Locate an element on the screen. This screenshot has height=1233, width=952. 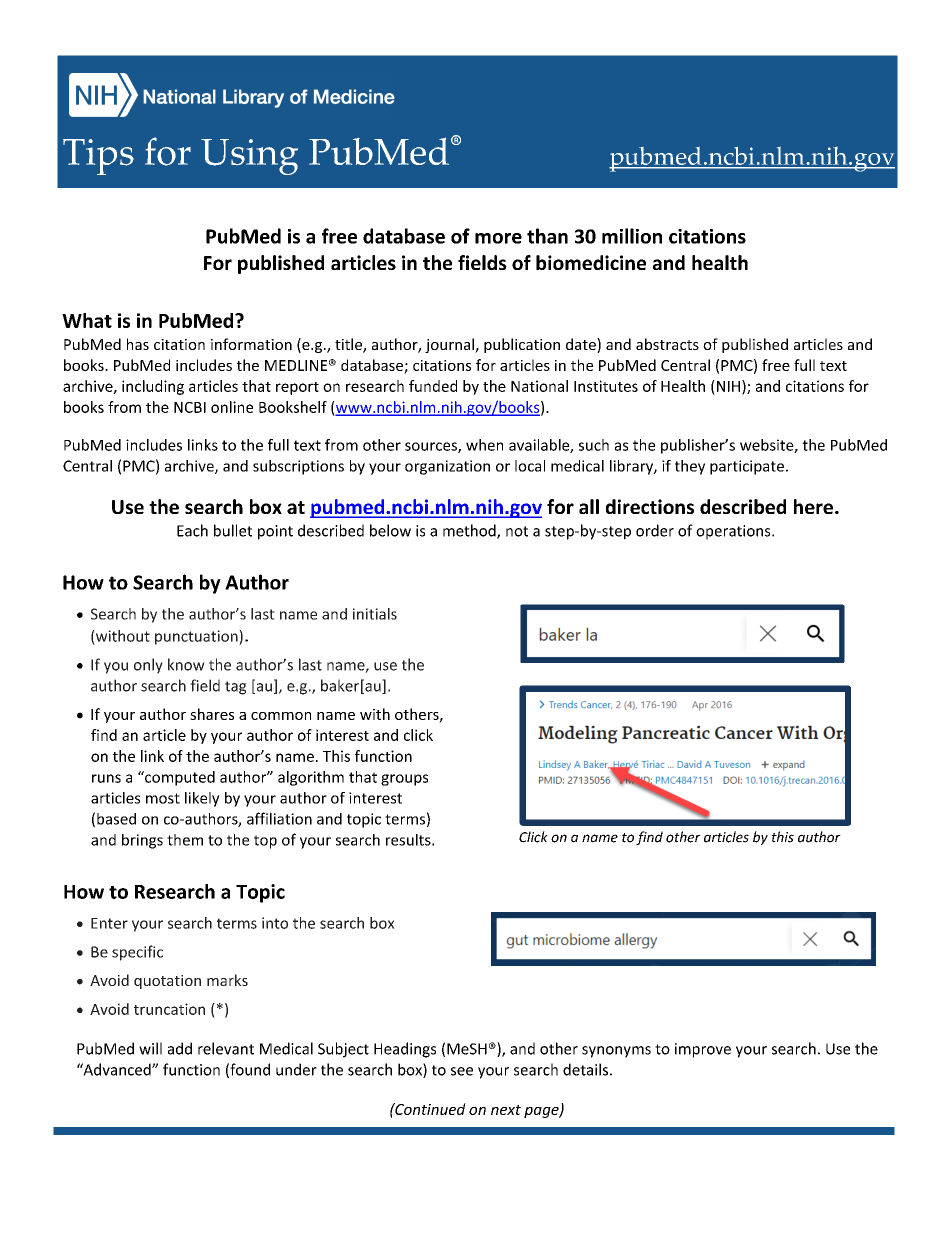
see is located at coordinates (462, 1071).
